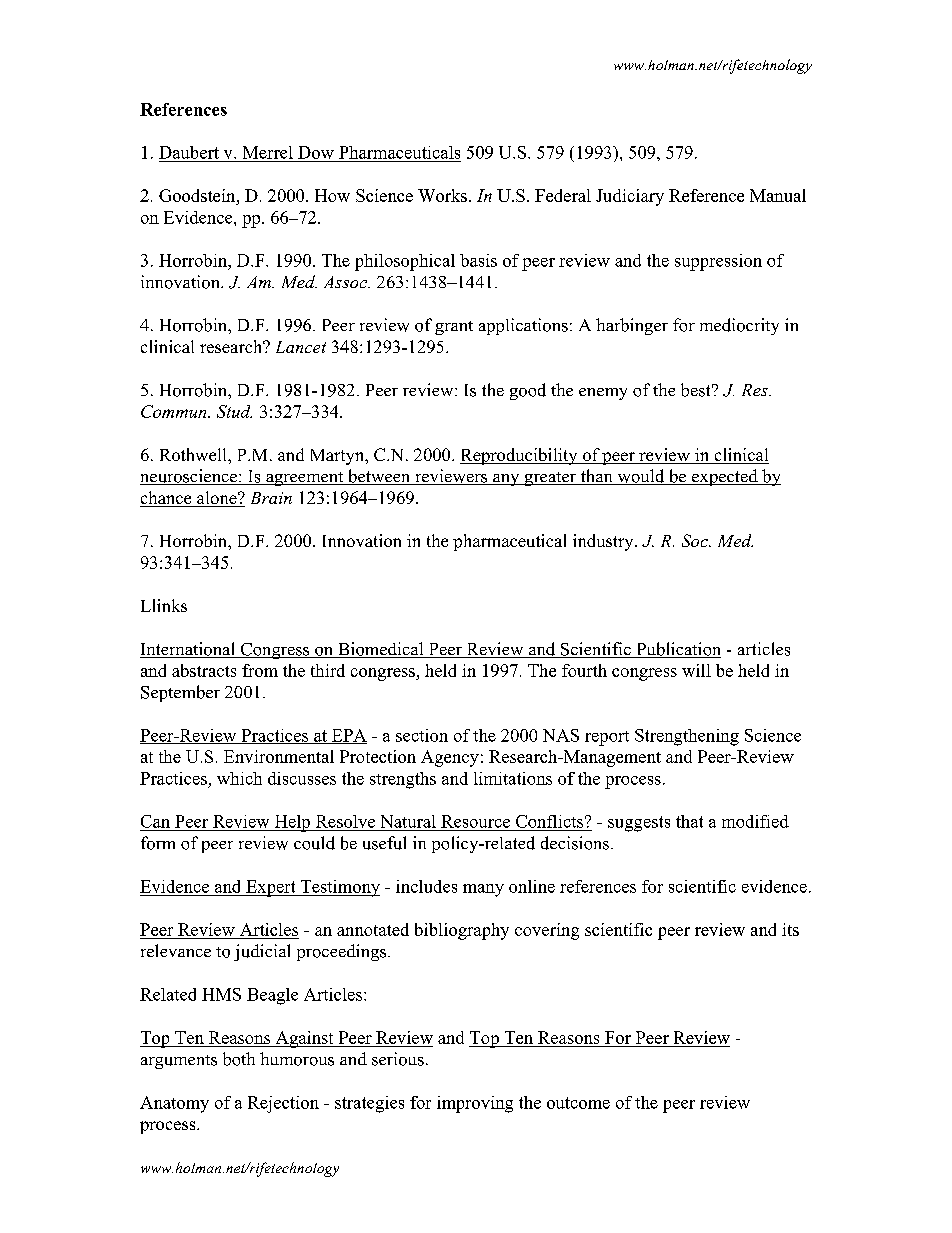 Image resolution: width=952 pixels, height=1233 pixels. Describe the element at coordinates (475, 1104) in the screenshot. I see `improving` at that location.
